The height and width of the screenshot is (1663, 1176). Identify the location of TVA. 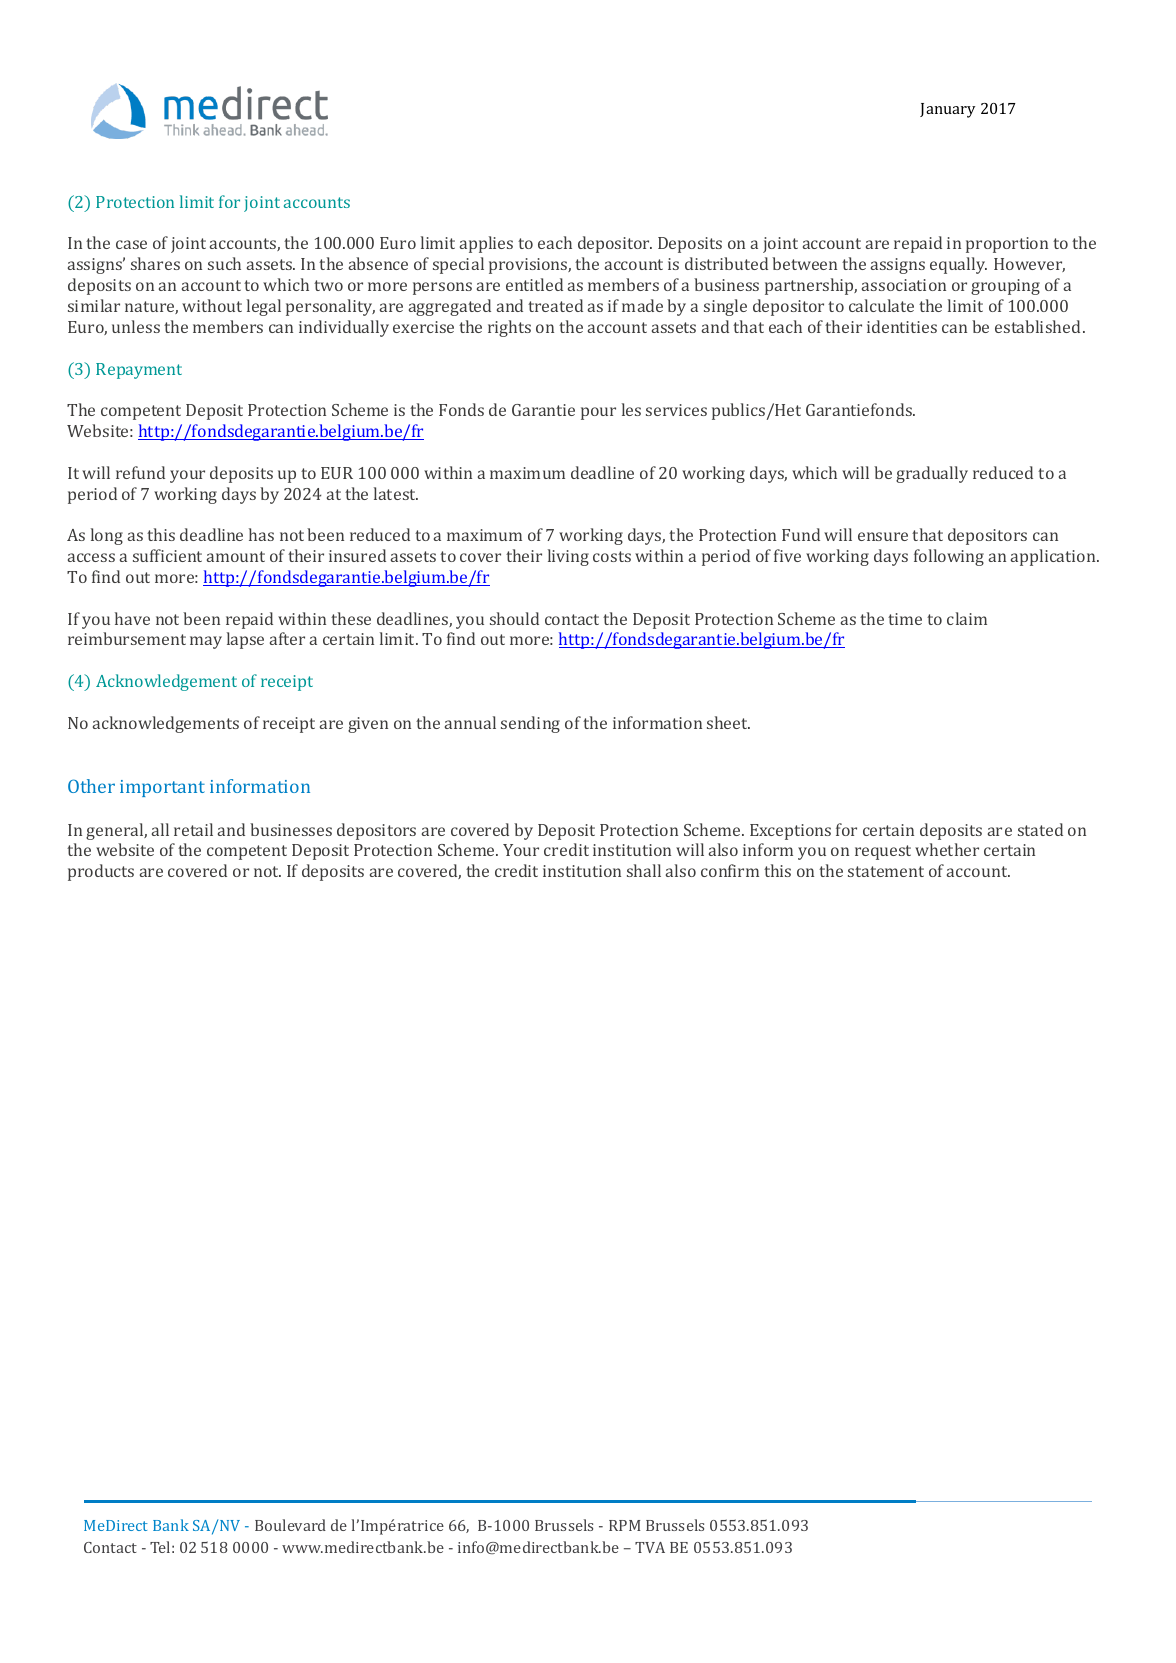
(650, 1547).
